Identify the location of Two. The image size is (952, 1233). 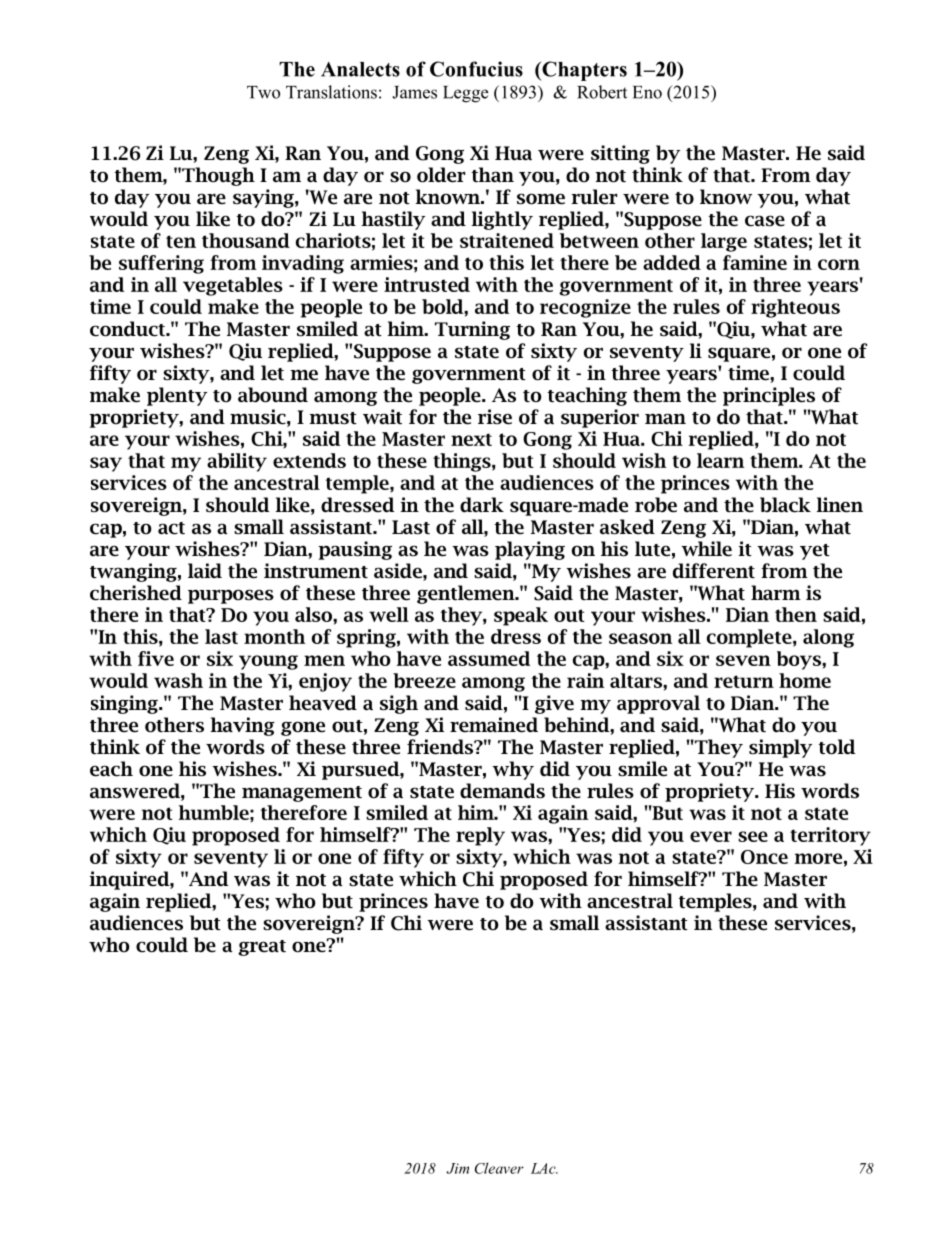
(263, 92).
